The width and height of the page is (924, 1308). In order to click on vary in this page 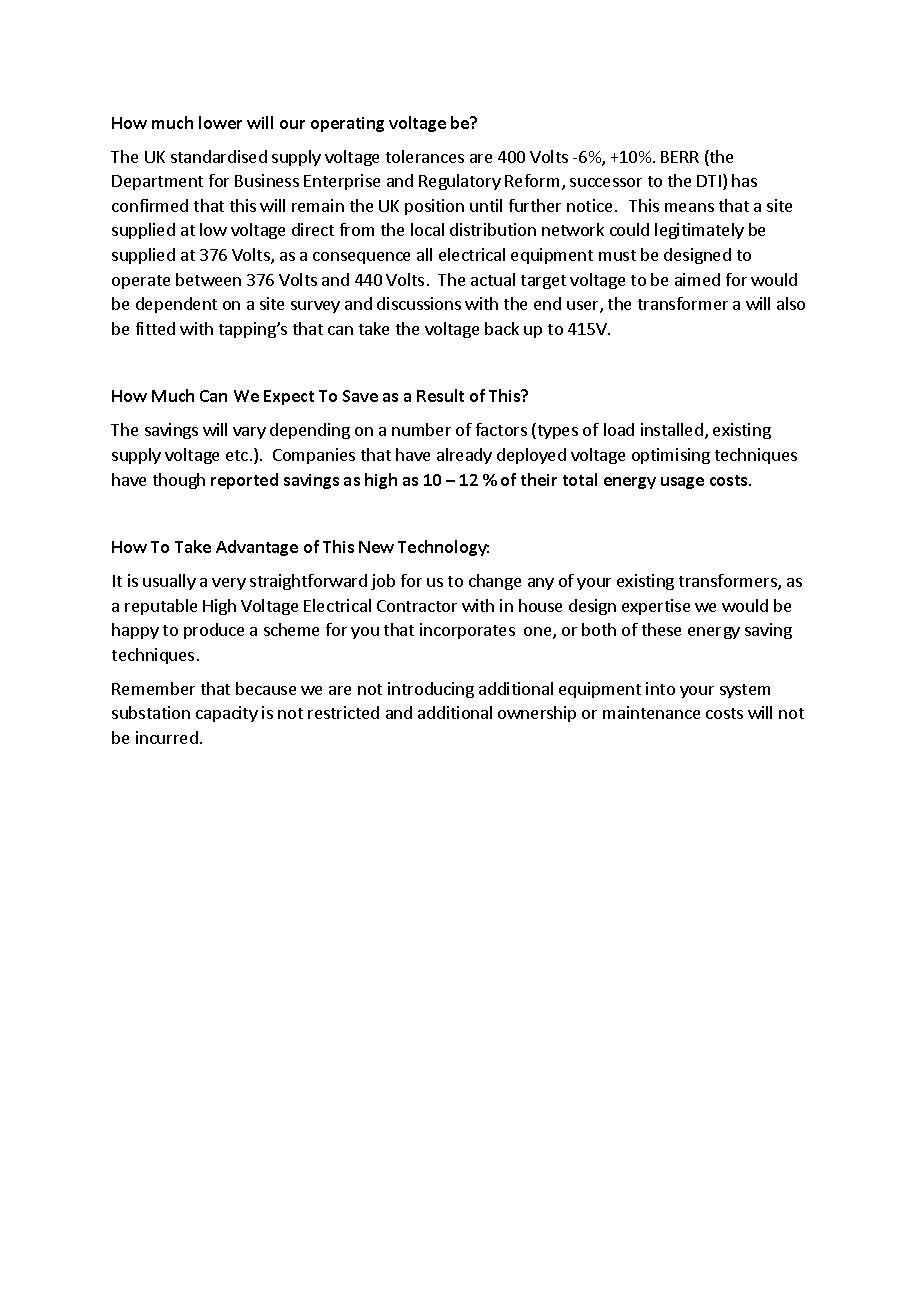, I will do `click(249, 433)`.
